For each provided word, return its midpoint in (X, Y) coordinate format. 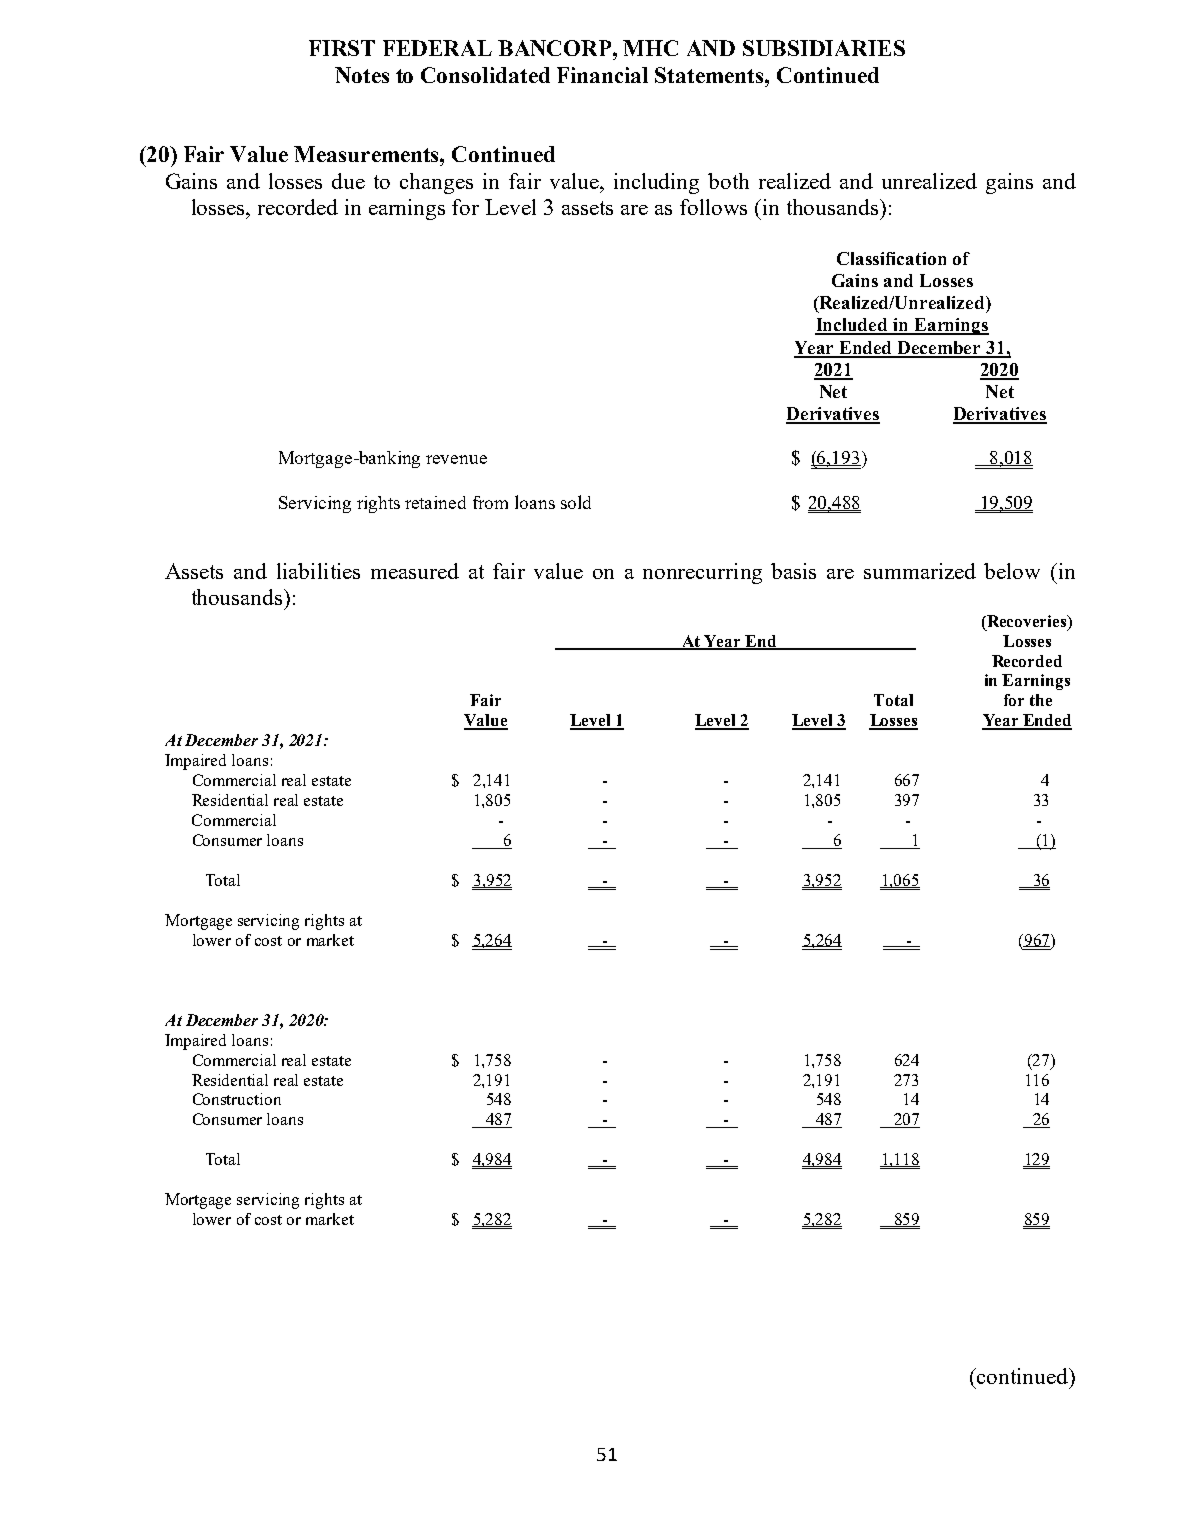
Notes (362, 75)
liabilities (318, 571)
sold (576, 502)
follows (713, 207)
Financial (602, 75)
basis (793, 571)
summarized (920, 571)
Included (852, 326)
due (348, 181)
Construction (237, 1099)
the (1041, 700)
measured (415, 571)
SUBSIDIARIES (824, 48)
